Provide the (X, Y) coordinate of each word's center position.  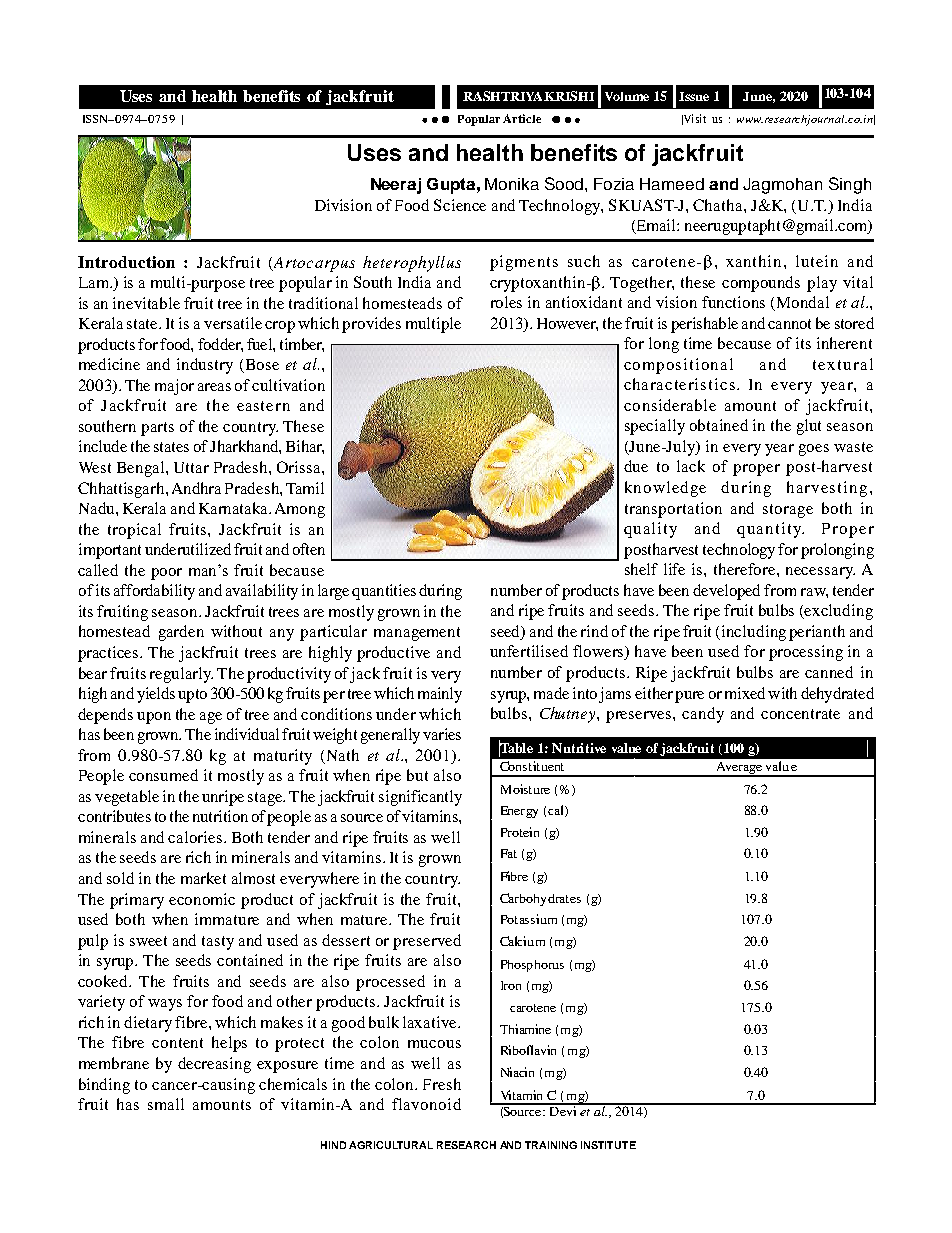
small (166, 1104)
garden (181, 633)
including (754, 633)
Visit (694, 119)
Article (522, 118)
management (417, 634)
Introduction (126, 262)
